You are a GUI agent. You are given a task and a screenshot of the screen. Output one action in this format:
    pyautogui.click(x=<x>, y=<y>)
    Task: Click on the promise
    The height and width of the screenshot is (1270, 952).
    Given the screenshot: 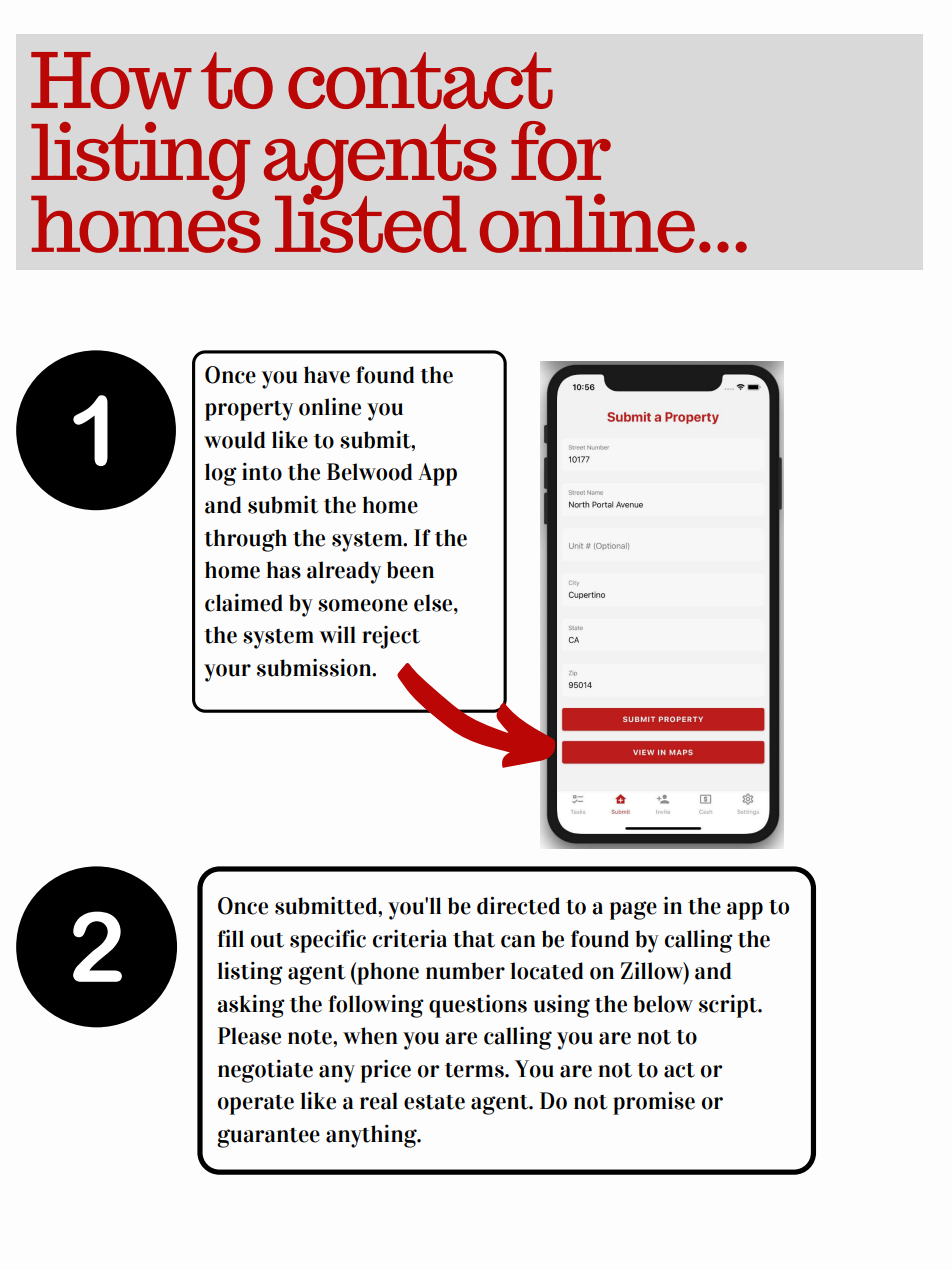 What is the action you would take?
    pyautogui.click(x=654, y=1103)
